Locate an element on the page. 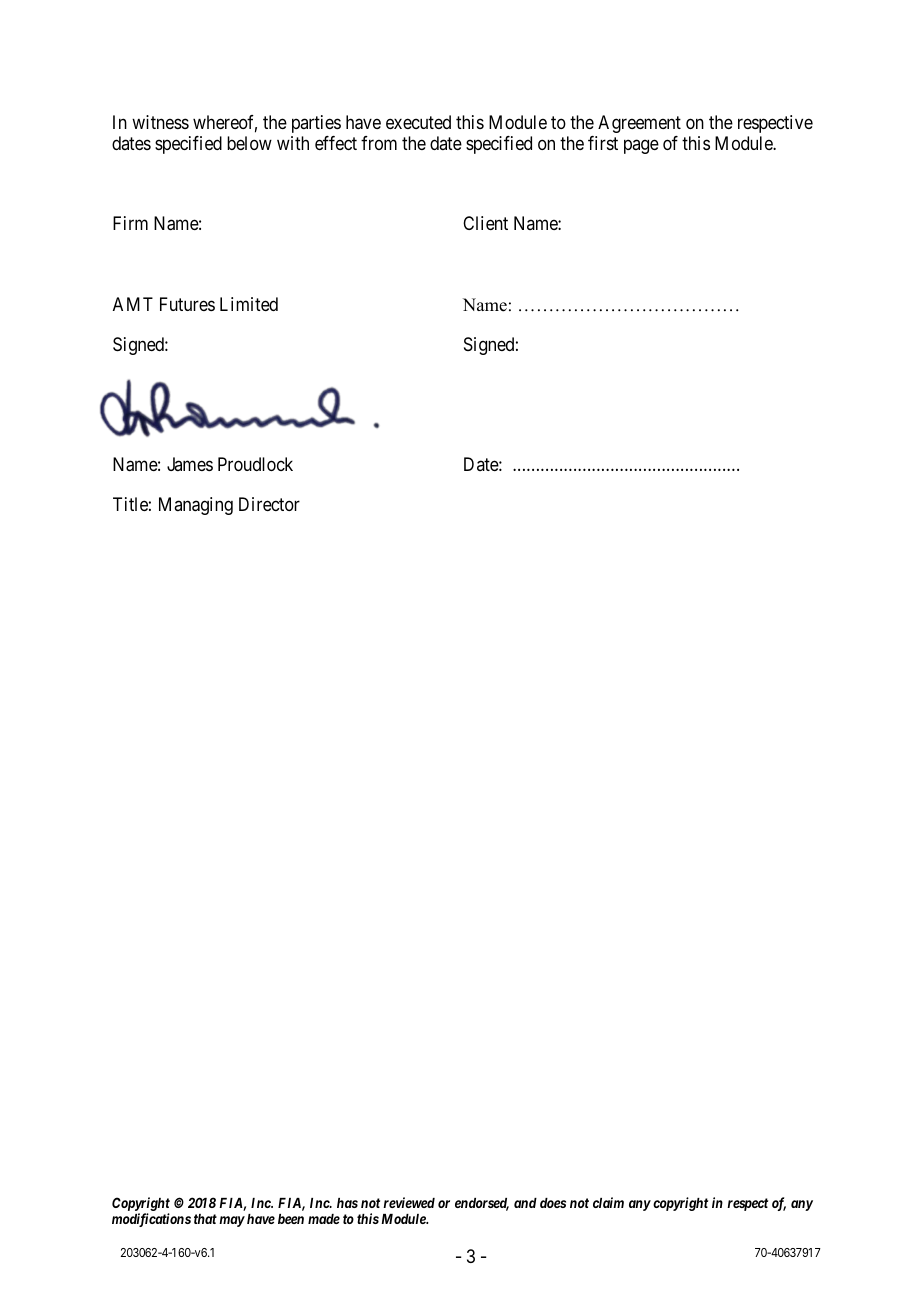 This page has width=924, height=1308. reviewed is located at coordinates (409, 1202).
